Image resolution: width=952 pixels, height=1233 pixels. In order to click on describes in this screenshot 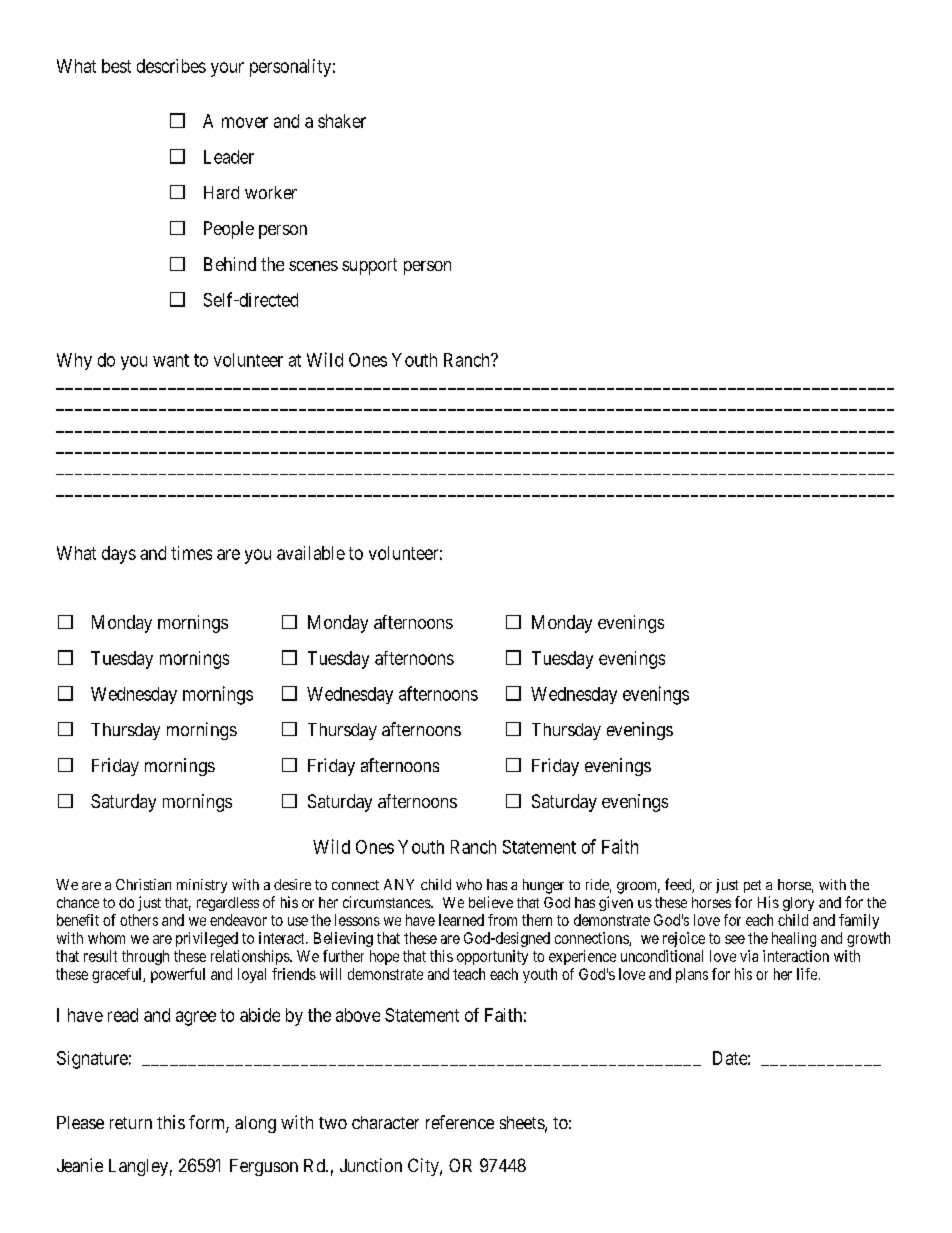, I will do `click(171, 66)`.
